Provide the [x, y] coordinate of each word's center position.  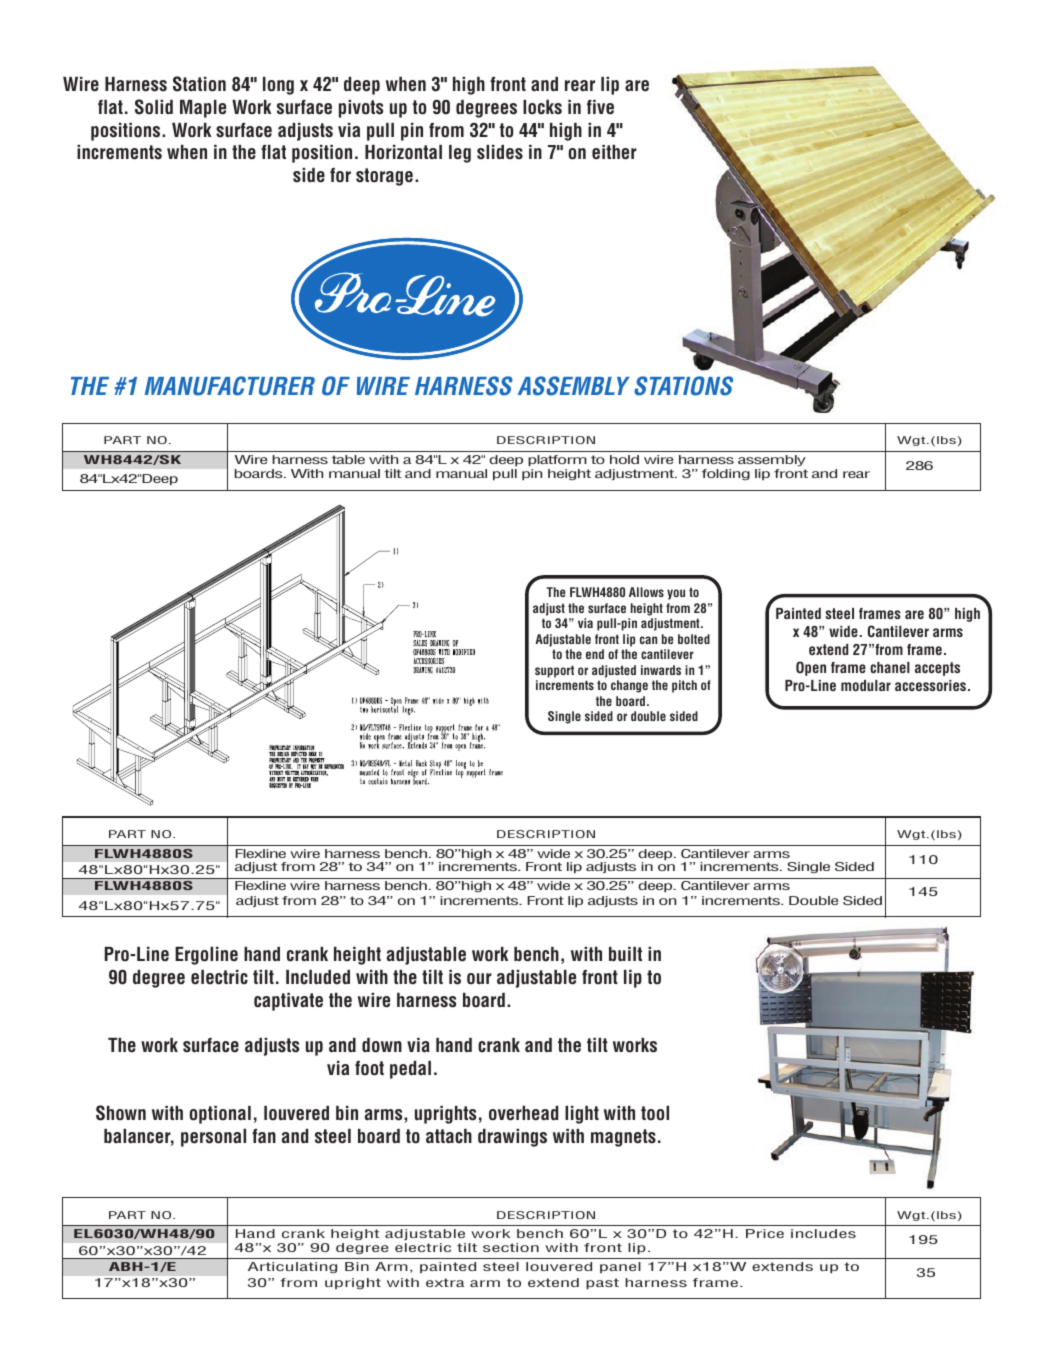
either [614, 152]
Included [318, 977]
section [511, 1247]
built [625, 954]
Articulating [292, 1267]
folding [726, 475]
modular [866, 685]
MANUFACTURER [230, 386]
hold [624, 459]
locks [542, 107]
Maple [203, 109]
